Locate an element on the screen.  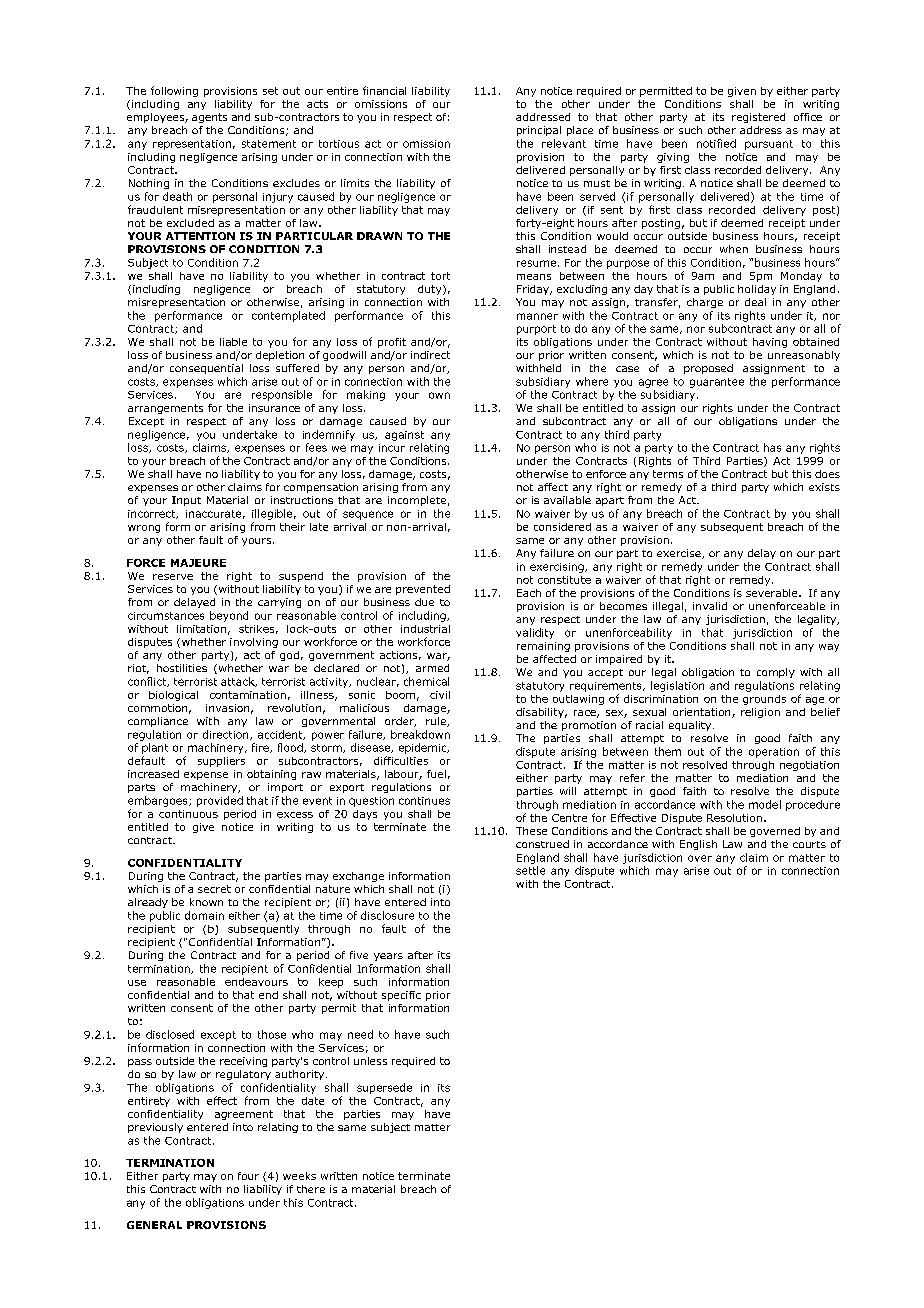
armed is located at coordinates (432, 668).
